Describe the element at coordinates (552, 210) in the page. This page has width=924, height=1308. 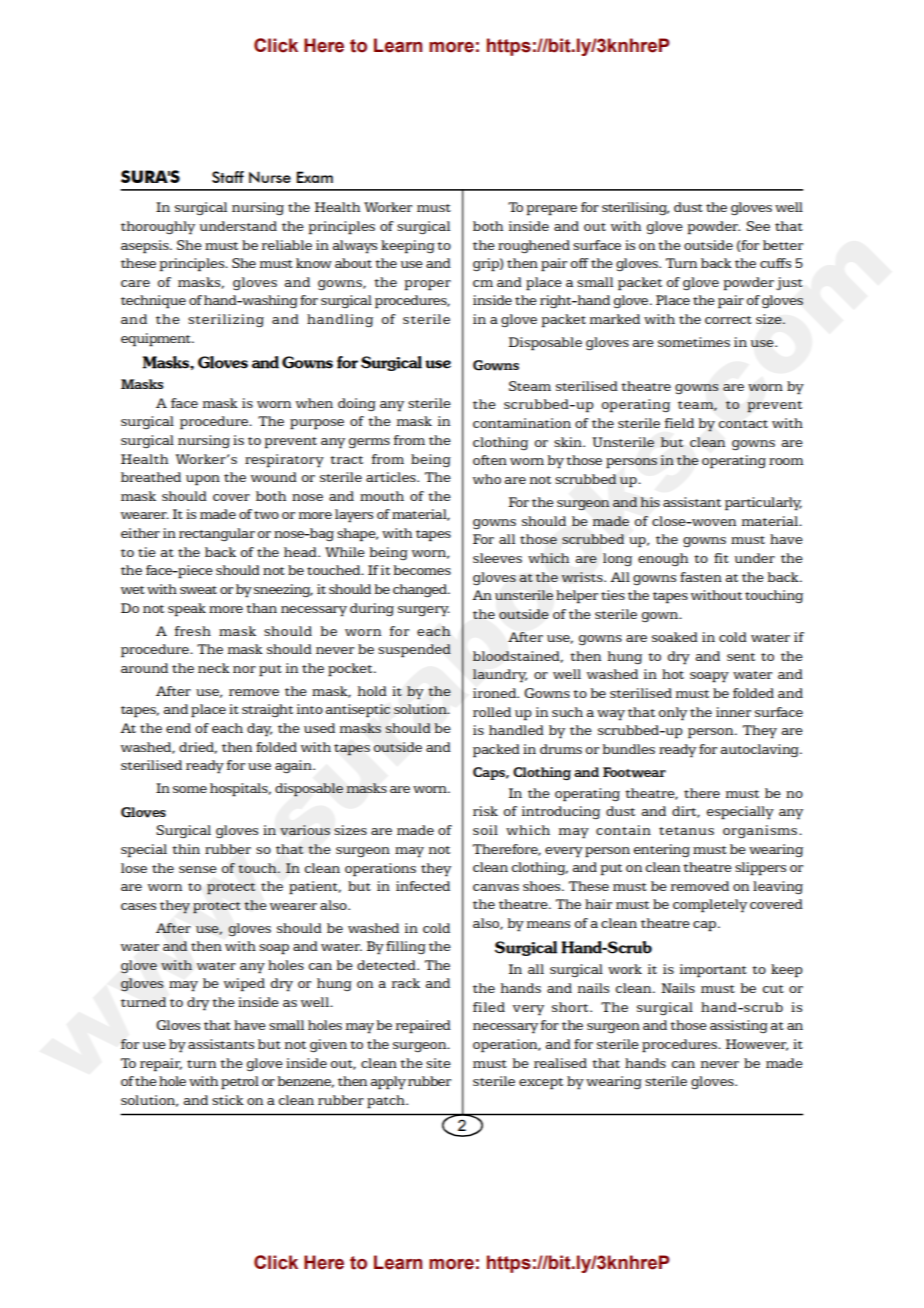
I see `prepare` at that location.
